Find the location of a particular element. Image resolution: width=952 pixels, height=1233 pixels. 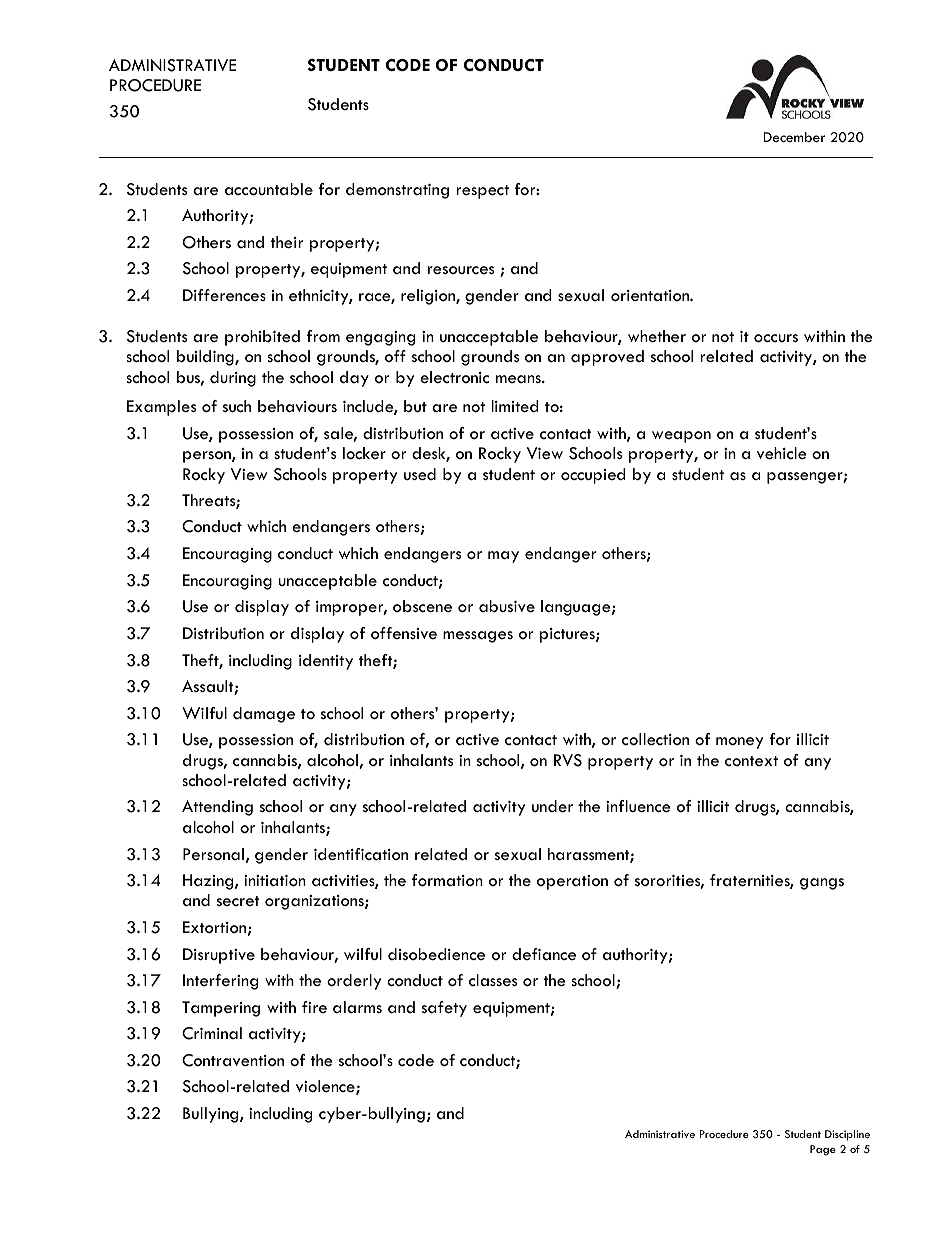

Contravention is located at coordinates (233, 1060).
